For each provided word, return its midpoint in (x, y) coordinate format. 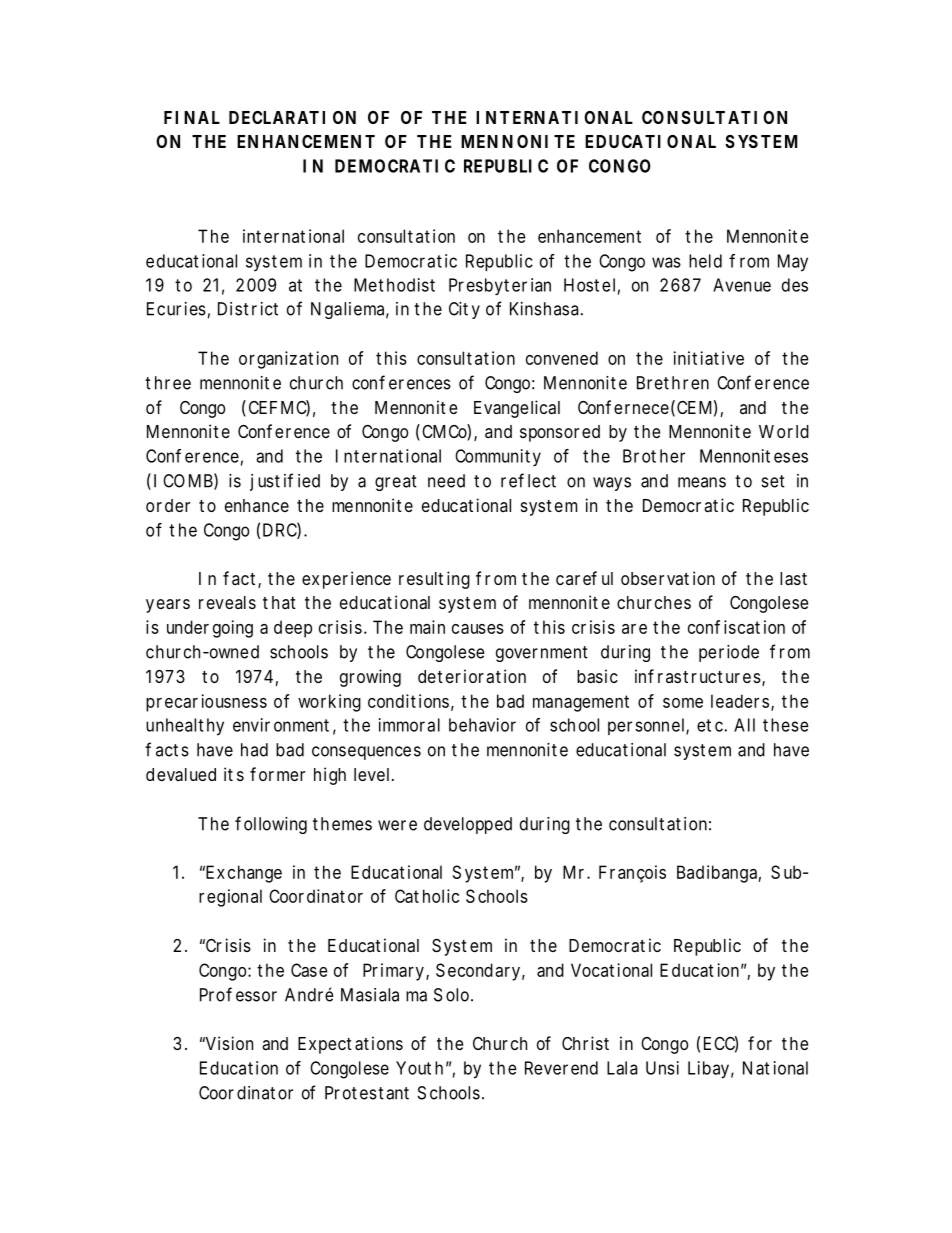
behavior (482, 725)
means (702, 482)
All (744, 725)
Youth (419, 1068)
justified (285, 482)
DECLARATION (292, 117)
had (254, 750)
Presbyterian (500, 287)
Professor (238, 994)
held (705, 261)
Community (498, 458)
